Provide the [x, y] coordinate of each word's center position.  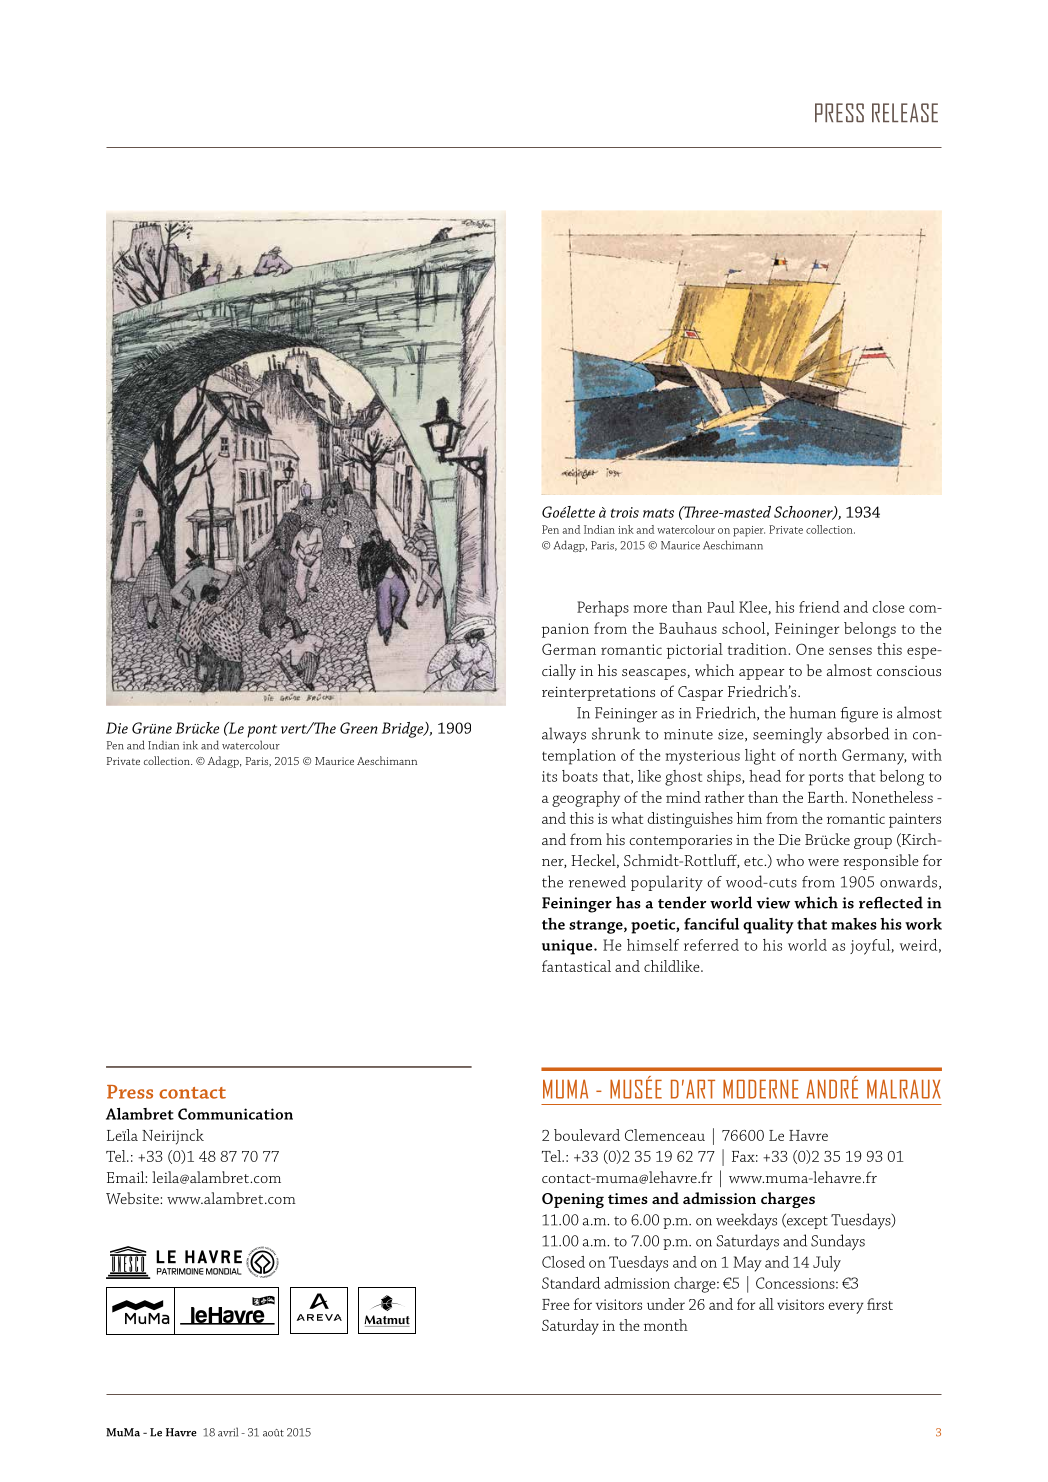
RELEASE [905, 112]
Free [556, 1304]
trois [625, 512]
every [846, 1308]
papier [749, 531]
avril [228, 1432]
